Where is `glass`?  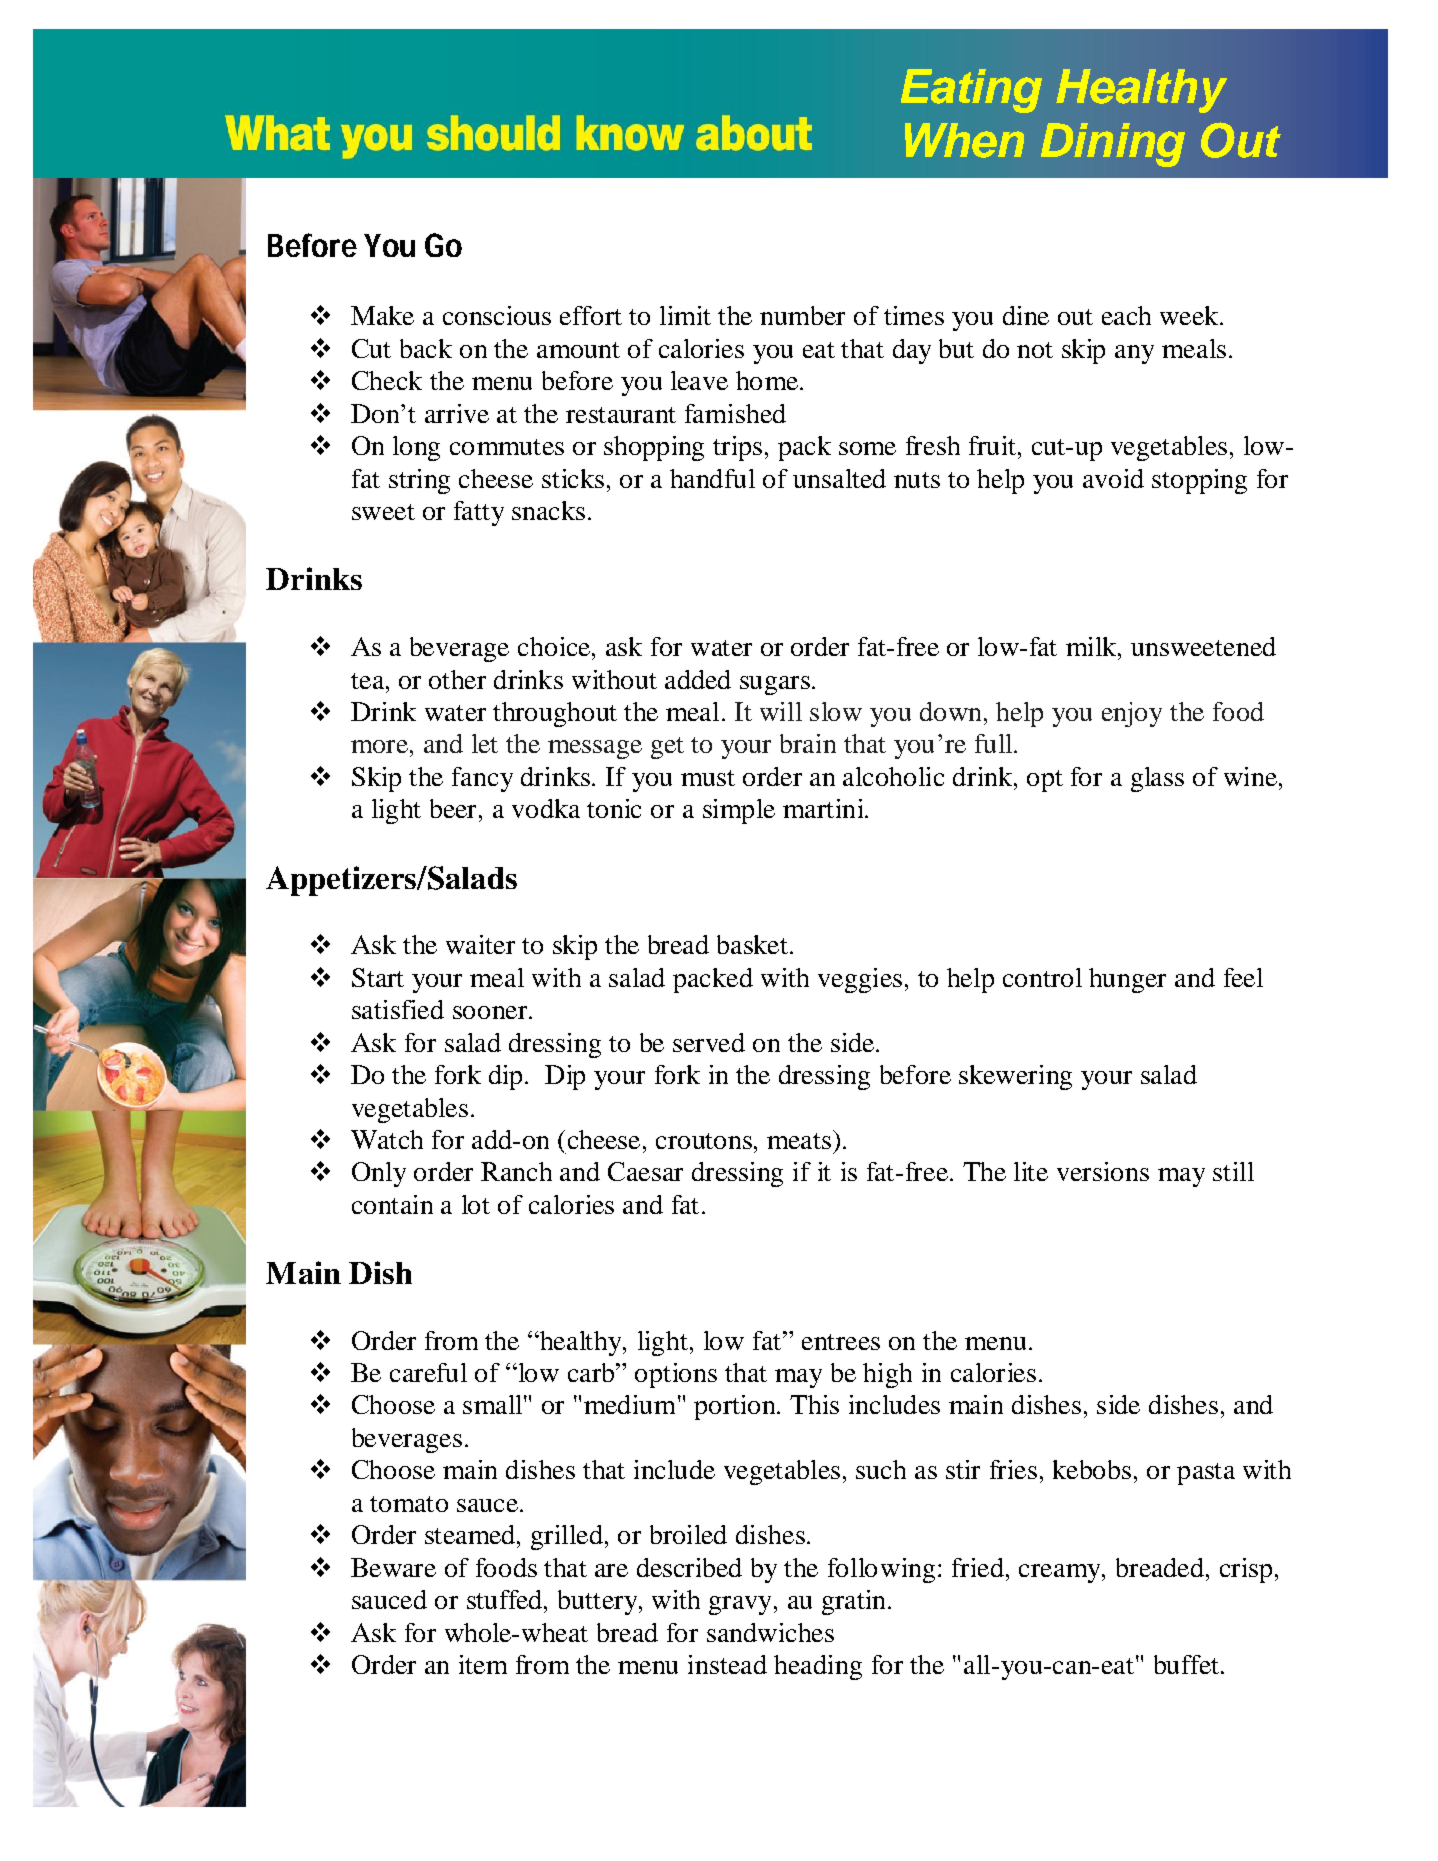 glass is located at coordinates (1157, 779).
